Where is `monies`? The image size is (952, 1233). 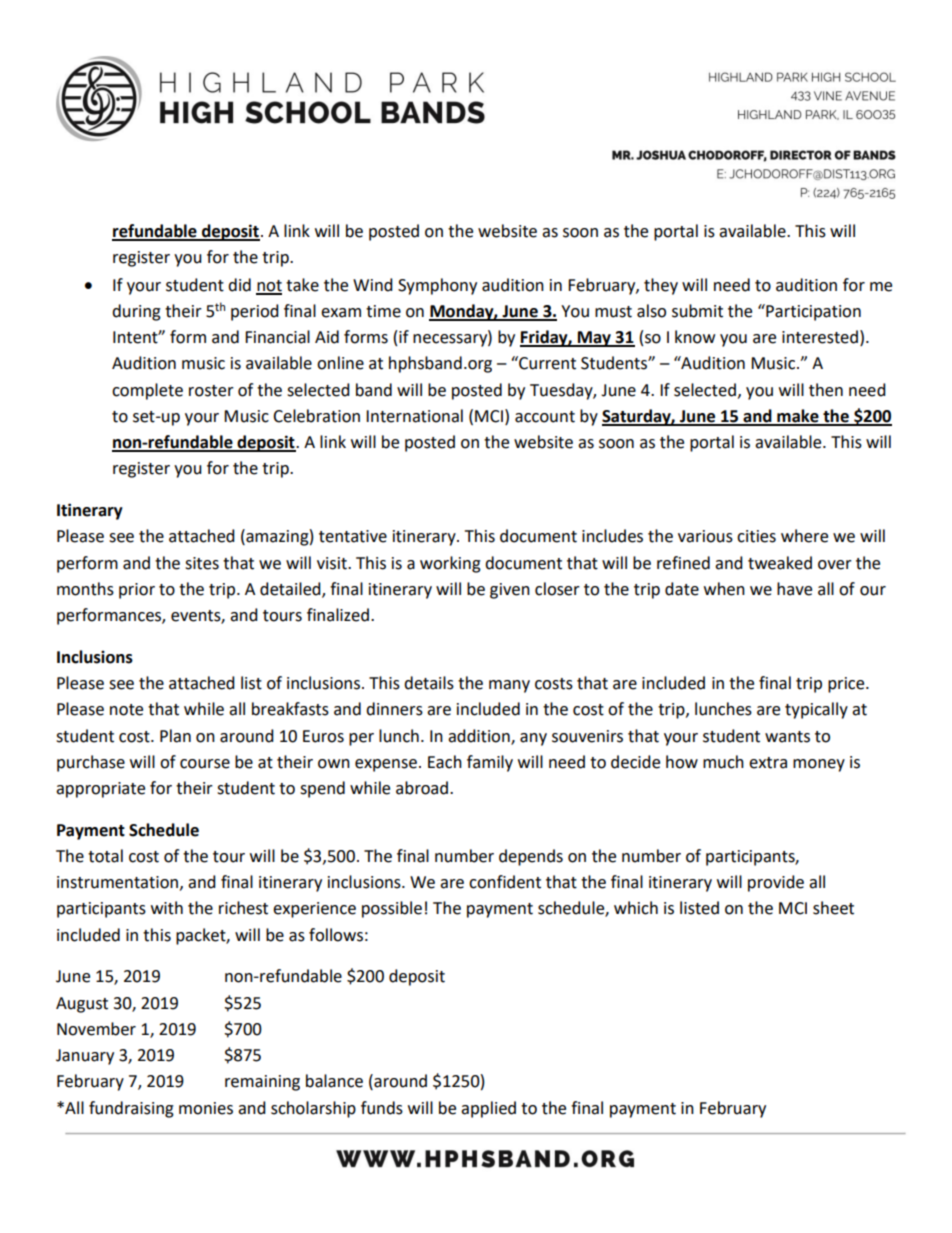
monies is located at coordinates (206, 1108).
